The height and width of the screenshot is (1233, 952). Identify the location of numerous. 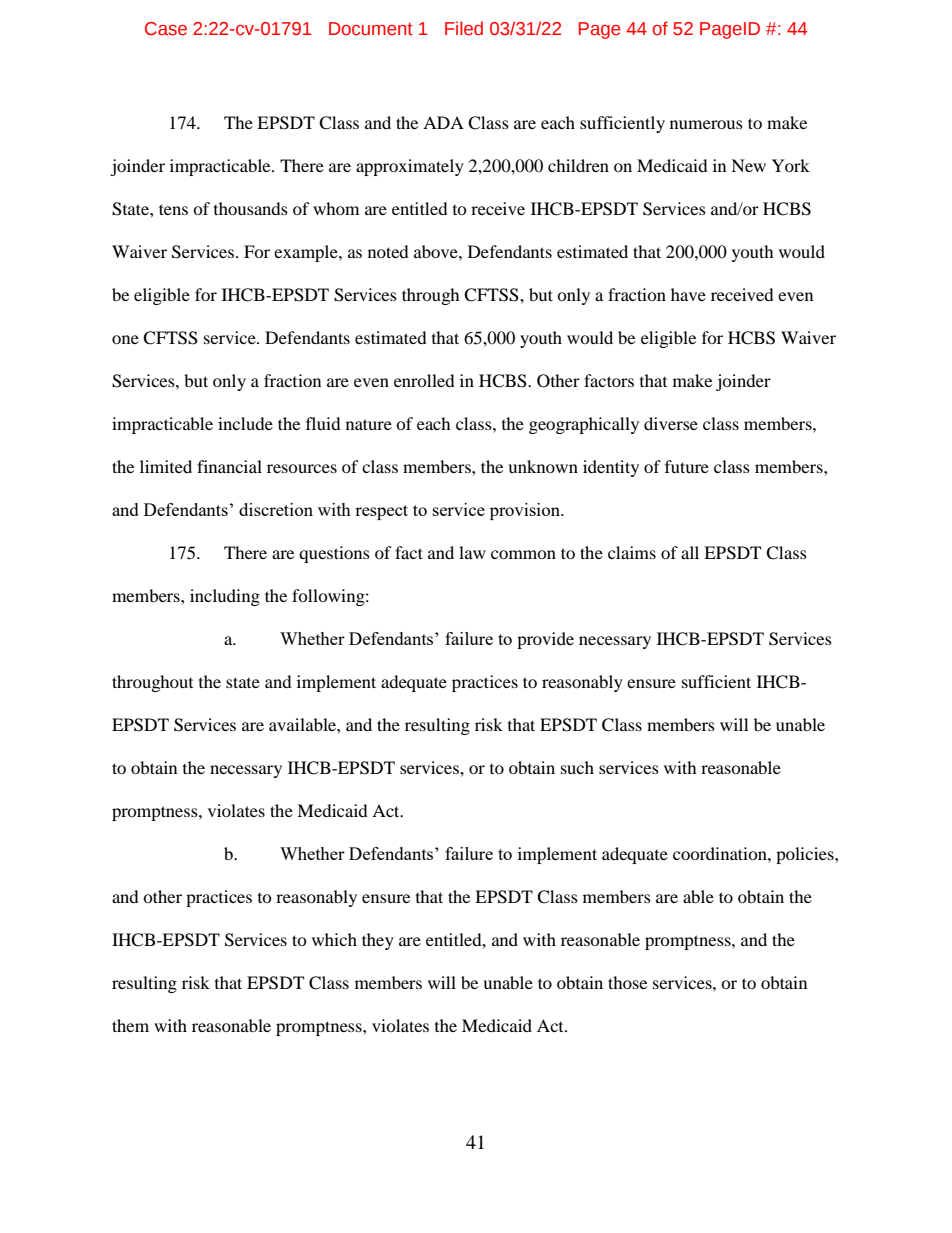
(706, 124).
